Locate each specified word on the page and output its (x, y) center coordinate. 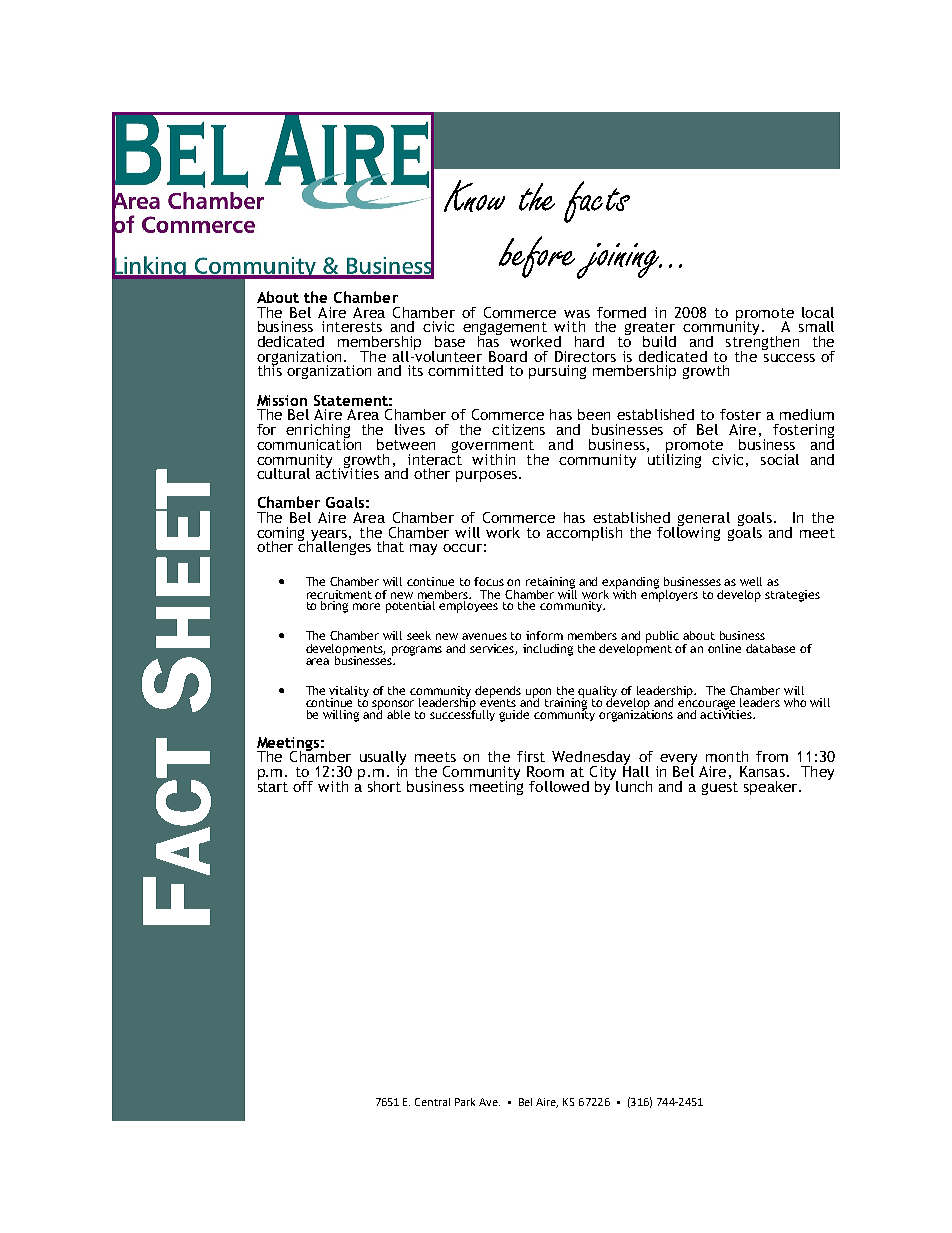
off (303, 786)
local (818, 312)
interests (352, 326)
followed (559, 786)
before (538, 257)
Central (432, 1102)
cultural (283, 473)
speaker (772, 788)
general (703, 520)
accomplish (584, 534)
